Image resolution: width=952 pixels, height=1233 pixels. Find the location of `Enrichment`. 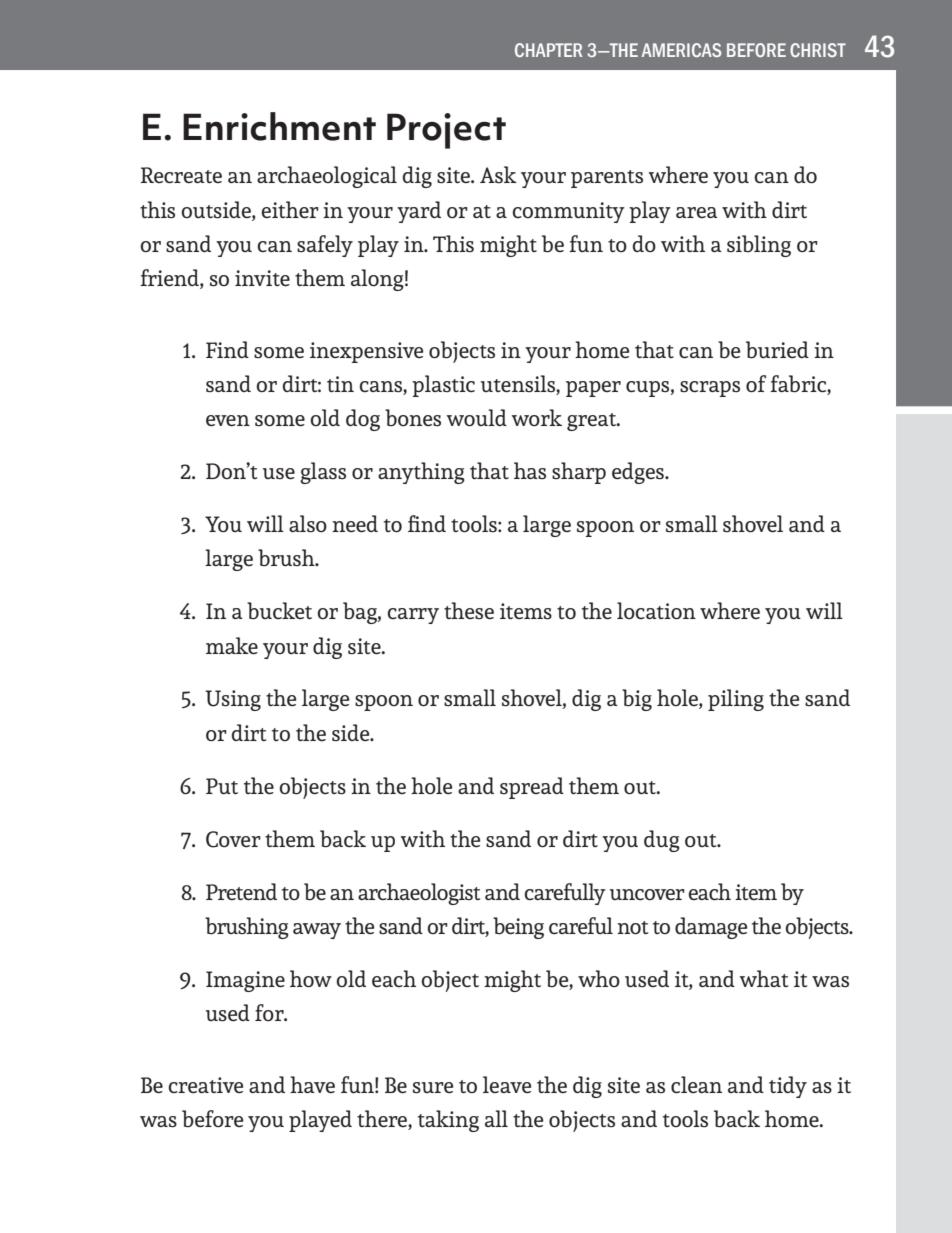

Enrichment is located at coordinates (279, 126).
